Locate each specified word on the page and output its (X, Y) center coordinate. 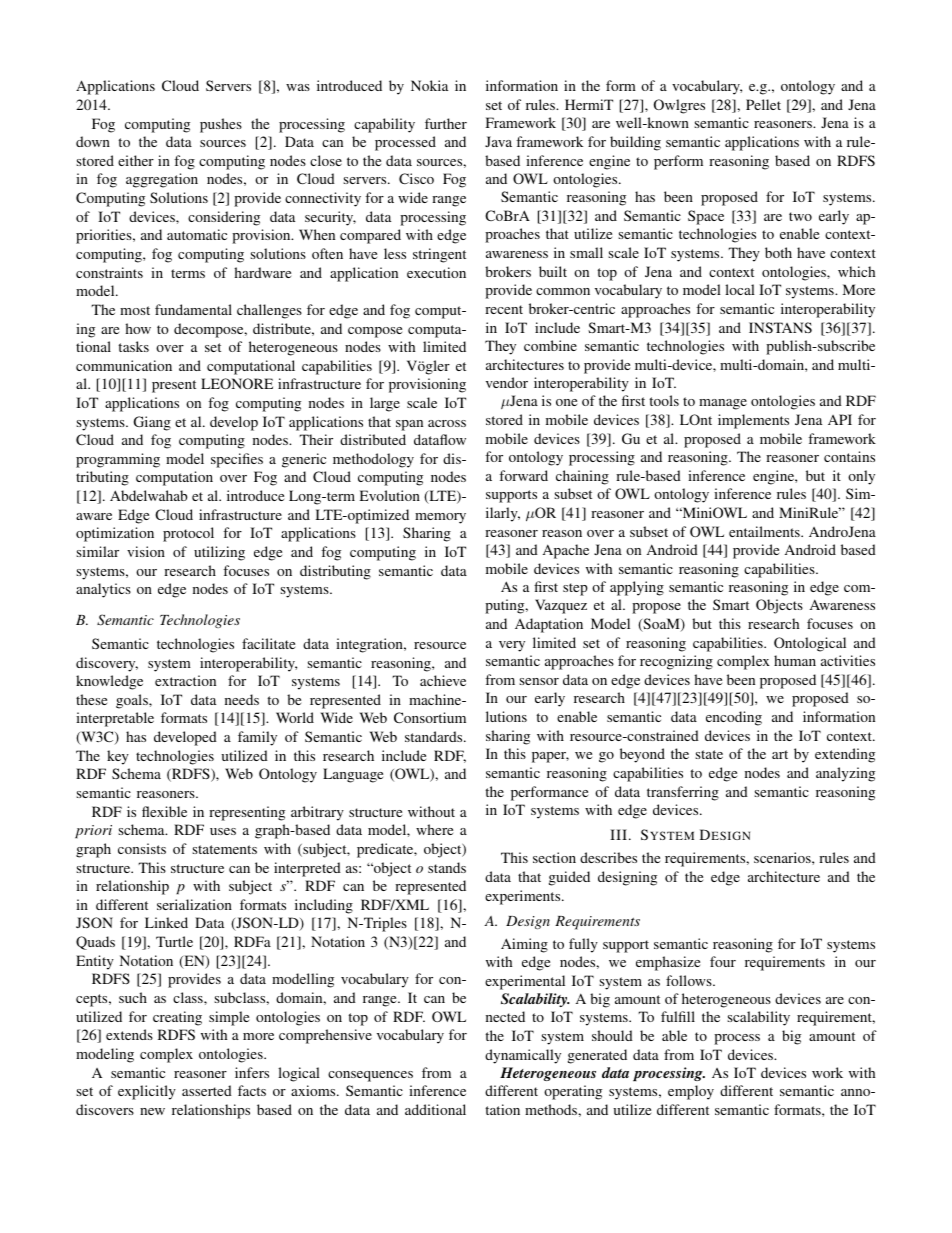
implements (753, 421)
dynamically (523, 1056)
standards (435, 736)
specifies (237, 460)
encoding (734, 718)
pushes (221, 125)
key (118, 757)
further (446, 123)
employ (691, 1092)
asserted (207, 1090)
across (447, 423)
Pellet (763, 104)
